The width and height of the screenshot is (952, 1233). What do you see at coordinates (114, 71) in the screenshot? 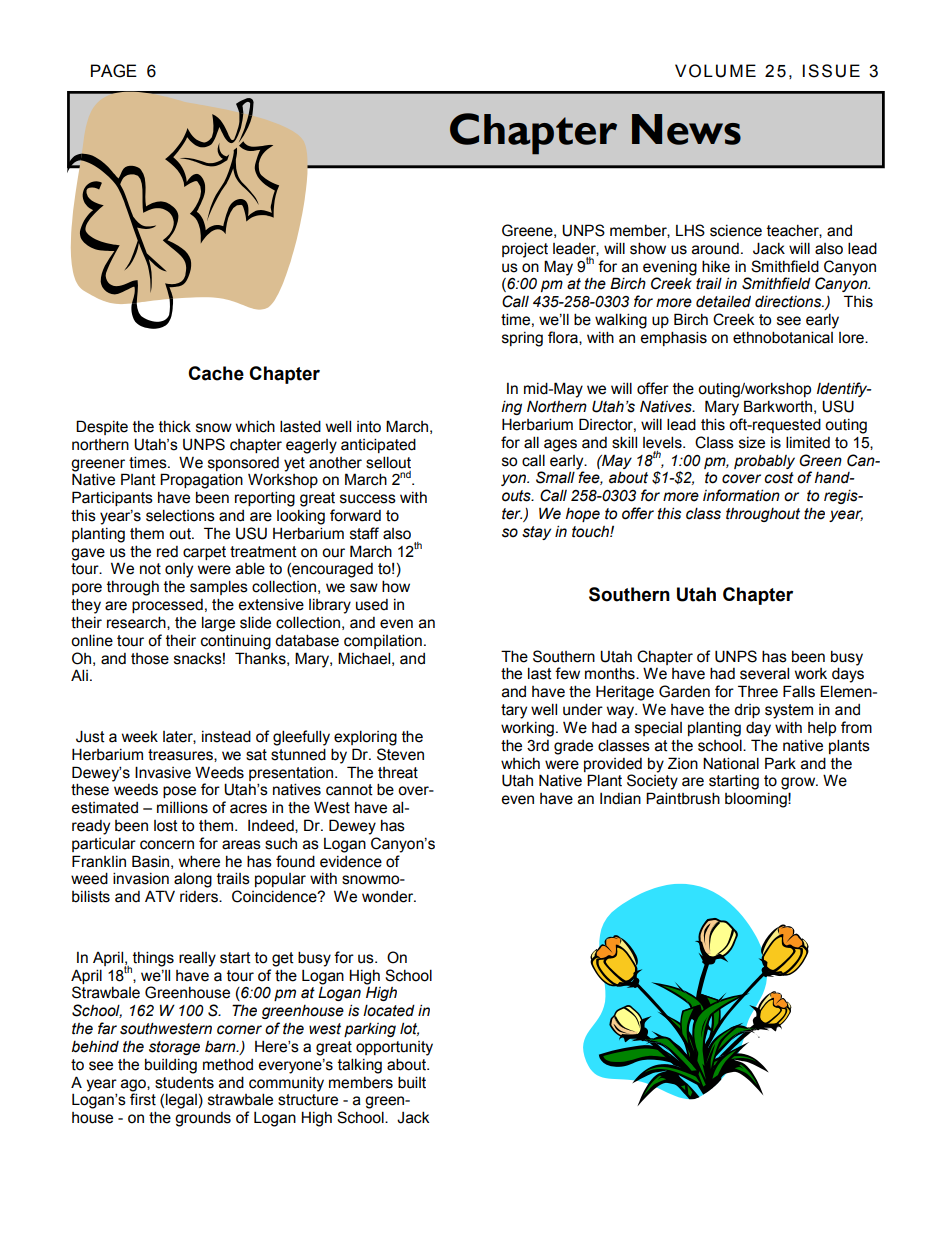
I see `PAGE` at bounding box center [114, 71].
